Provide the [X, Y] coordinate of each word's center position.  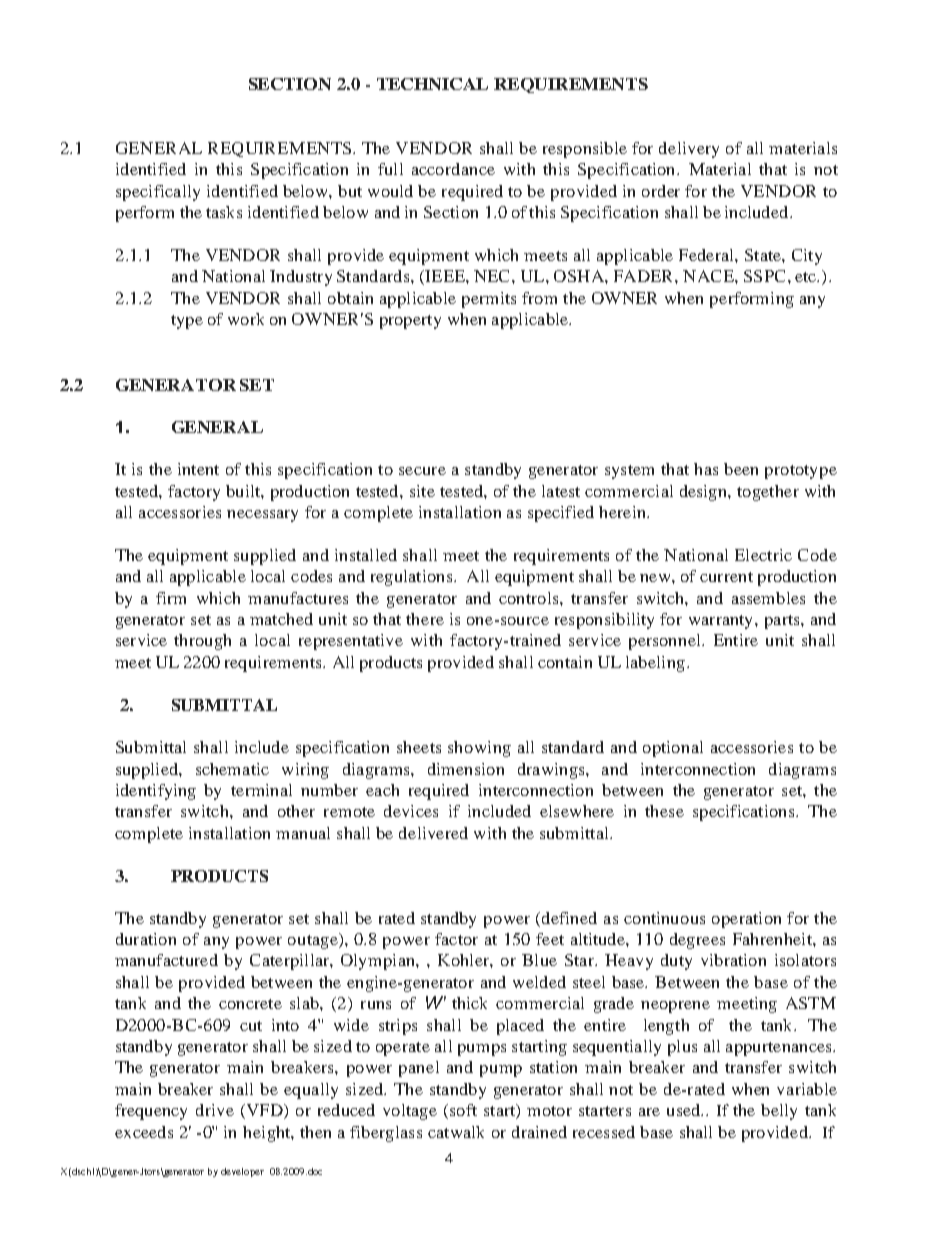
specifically [158, 193]
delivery [689, 150]
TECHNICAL [432, 84]
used [685, 1110]
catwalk [456, 1132]
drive [215, 1110]
